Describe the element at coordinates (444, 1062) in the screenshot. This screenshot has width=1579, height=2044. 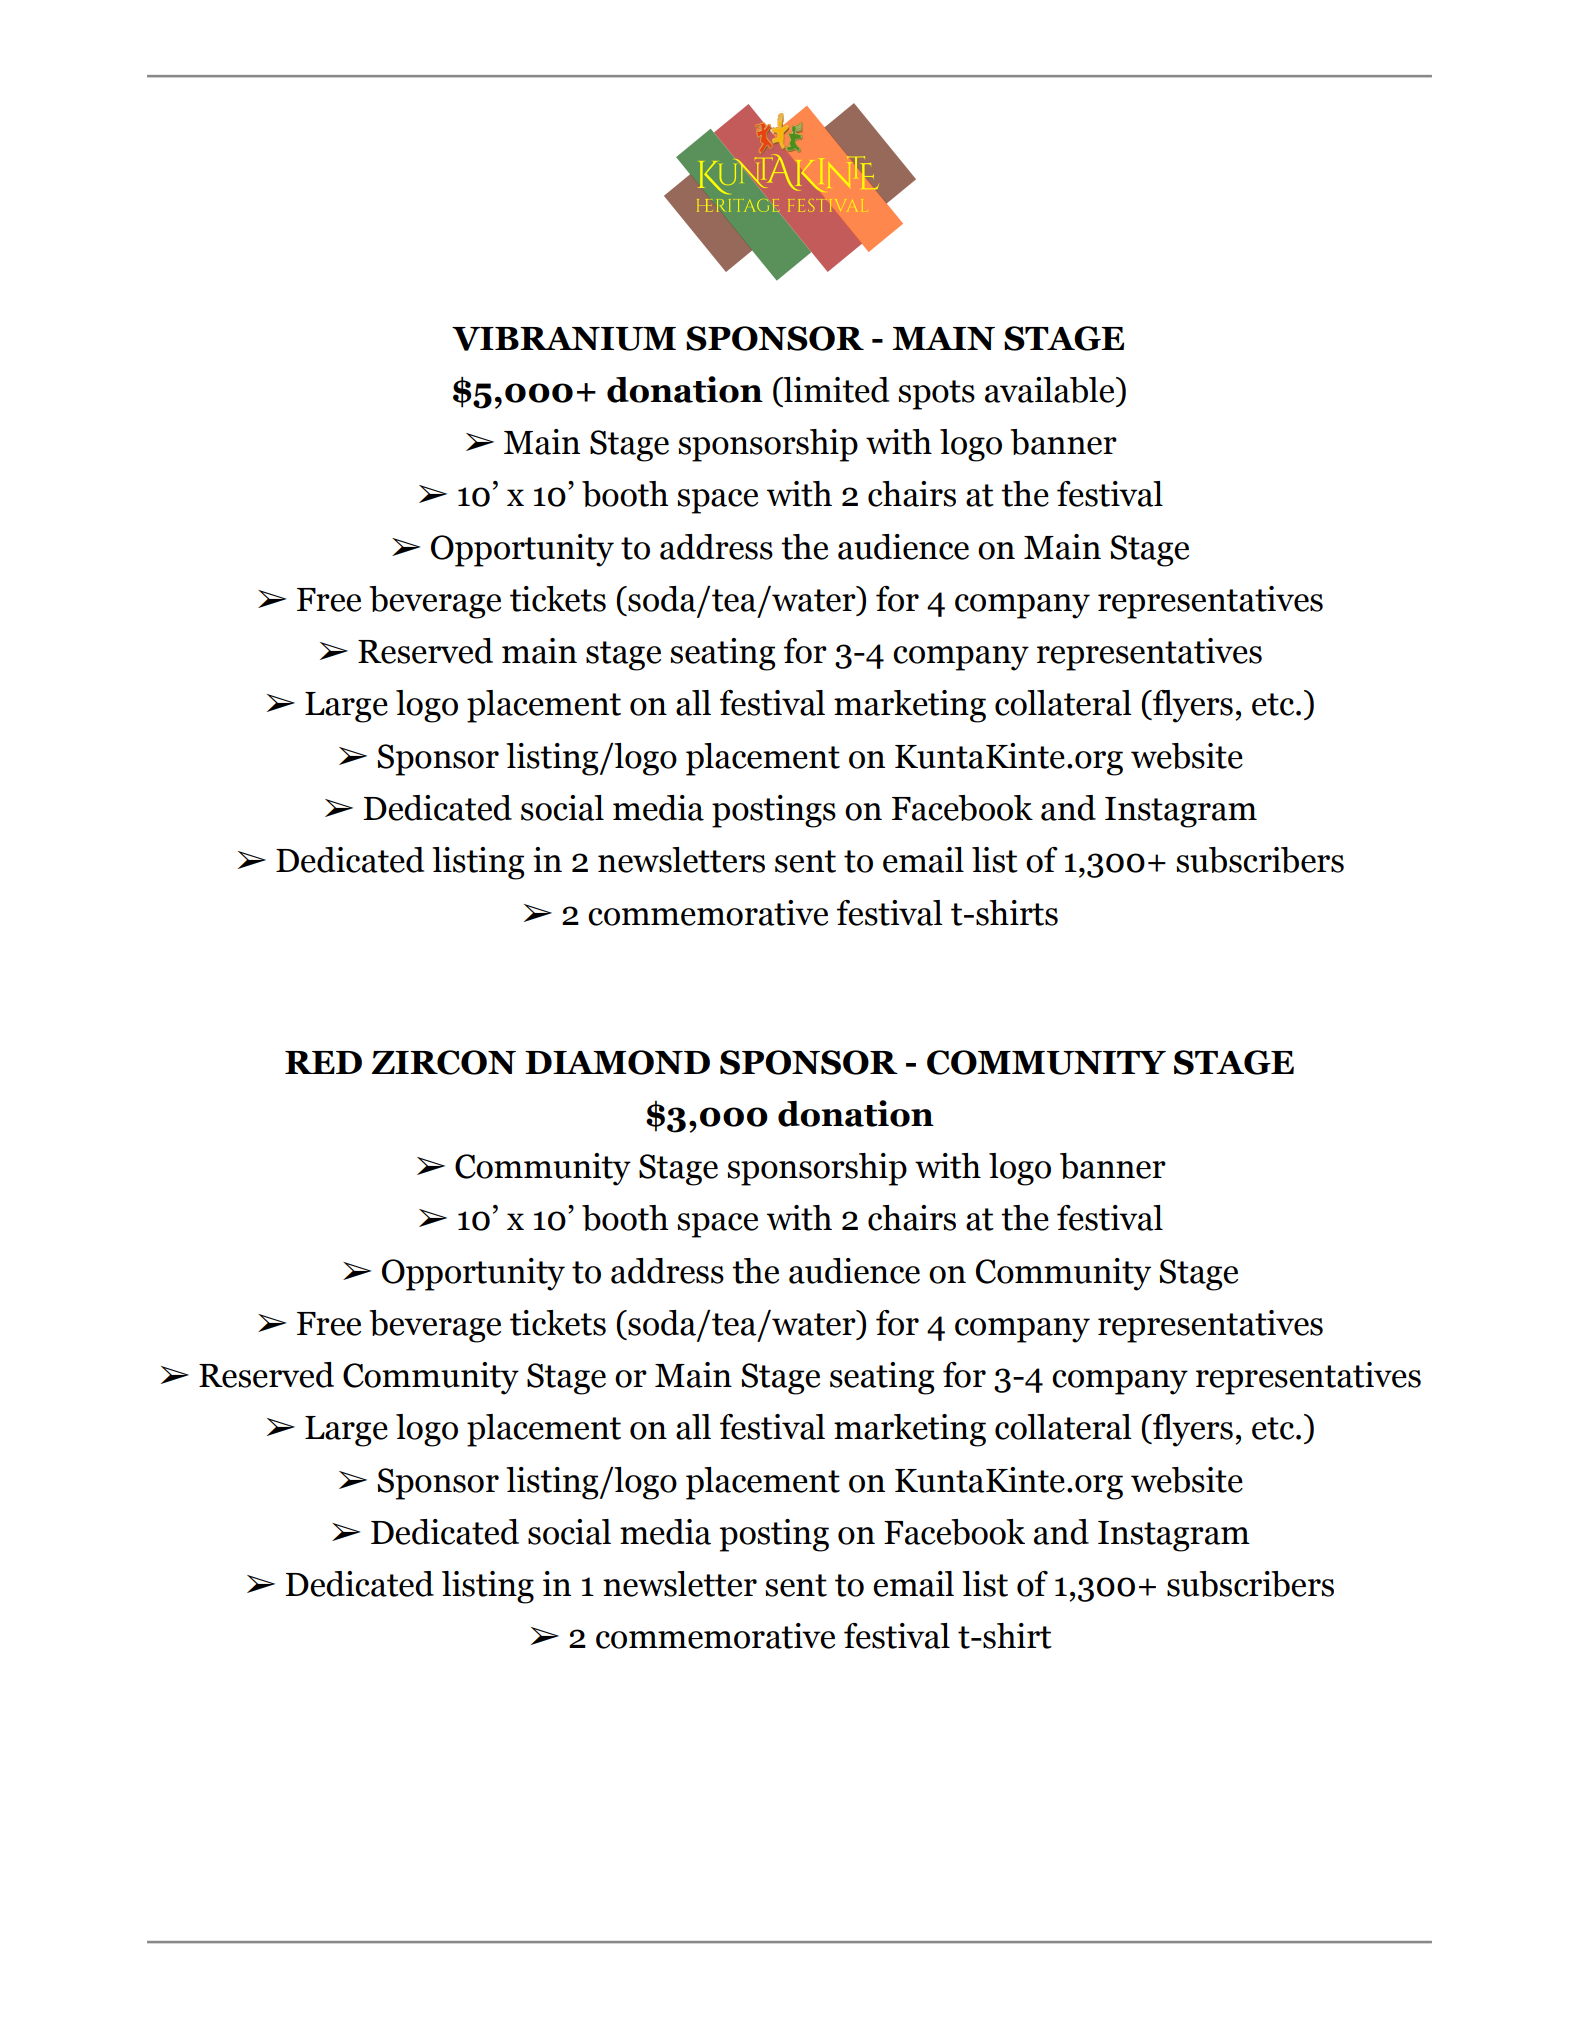
I see `ZIRCON` at that location.
